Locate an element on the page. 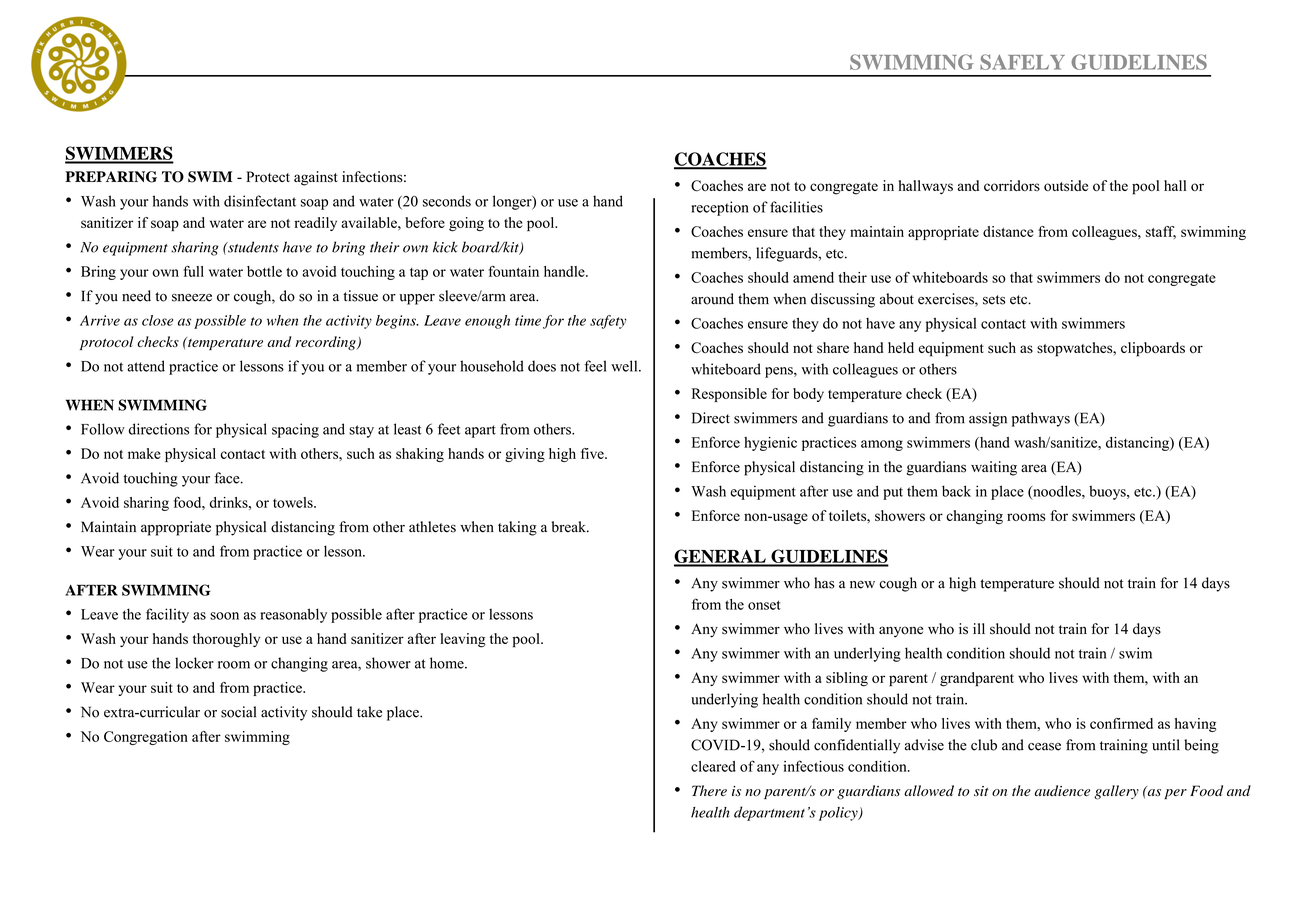 This page has height=924, width=1309. SAFELY is located at coordinates (1022, 62).
